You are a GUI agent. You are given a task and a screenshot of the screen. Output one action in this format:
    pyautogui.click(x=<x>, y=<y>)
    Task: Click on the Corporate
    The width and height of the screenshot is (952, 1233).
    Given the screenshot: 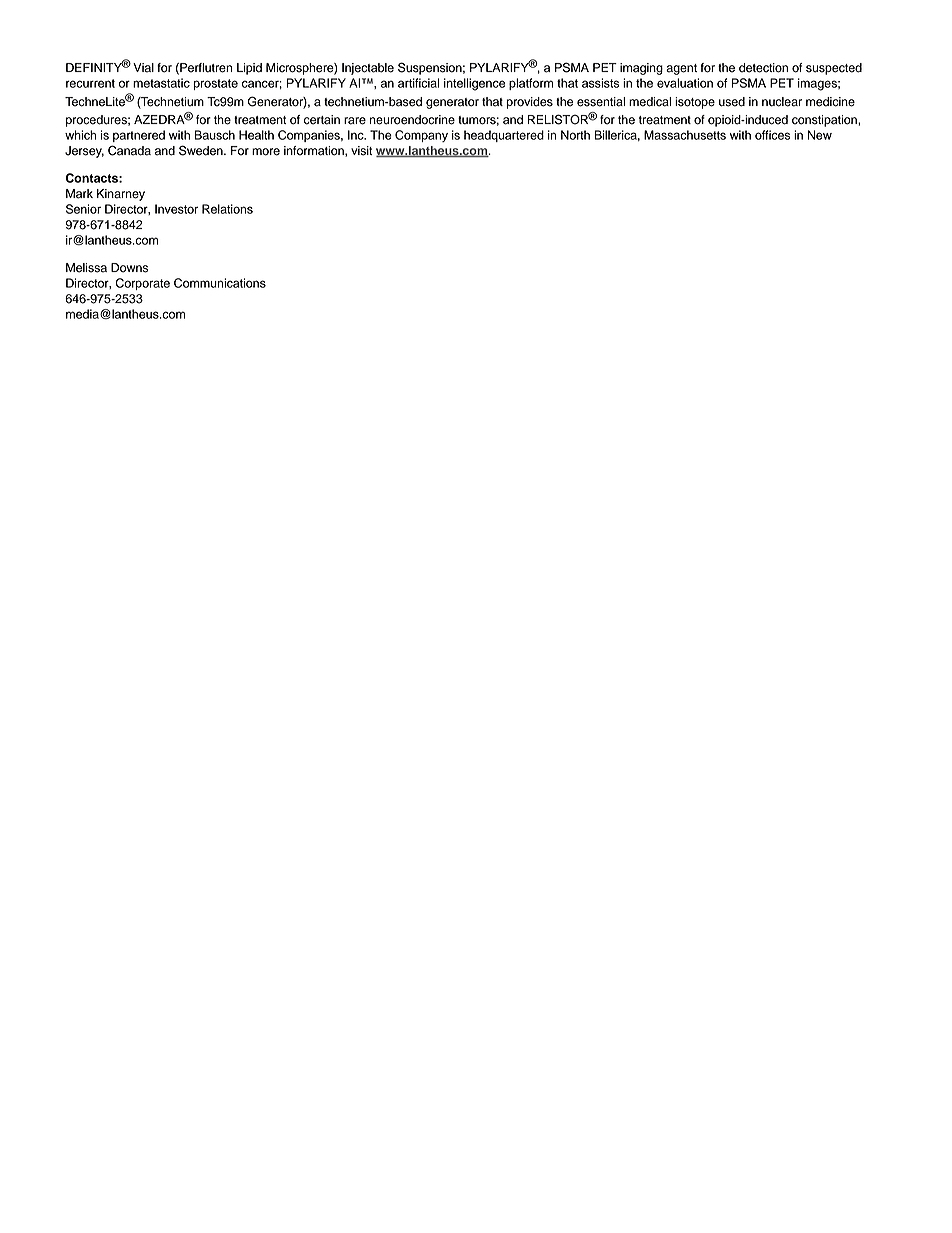 What is the action you would take?
    pyautogui.click(x=143, y=284)
